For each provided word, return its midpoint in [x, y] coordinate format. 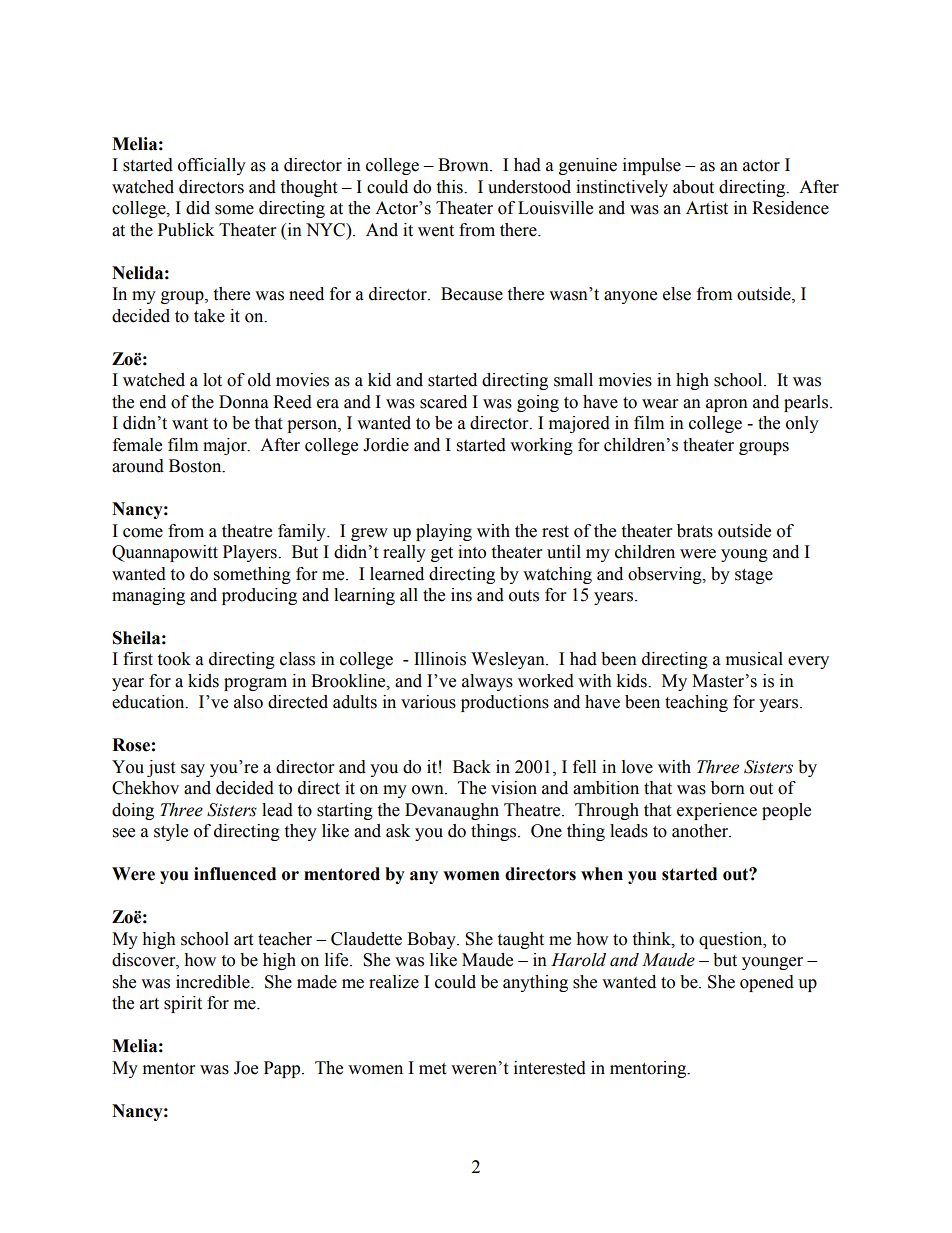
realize [394, 982]
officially [212, 166]
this [450, 187]
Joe [246, 1068]
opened [767, 983]
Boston [196, 466]
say [193, 770]
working [541, 446]
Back [472, 767]
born [728, 788]
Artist [707, 208]
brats [695, 531]
